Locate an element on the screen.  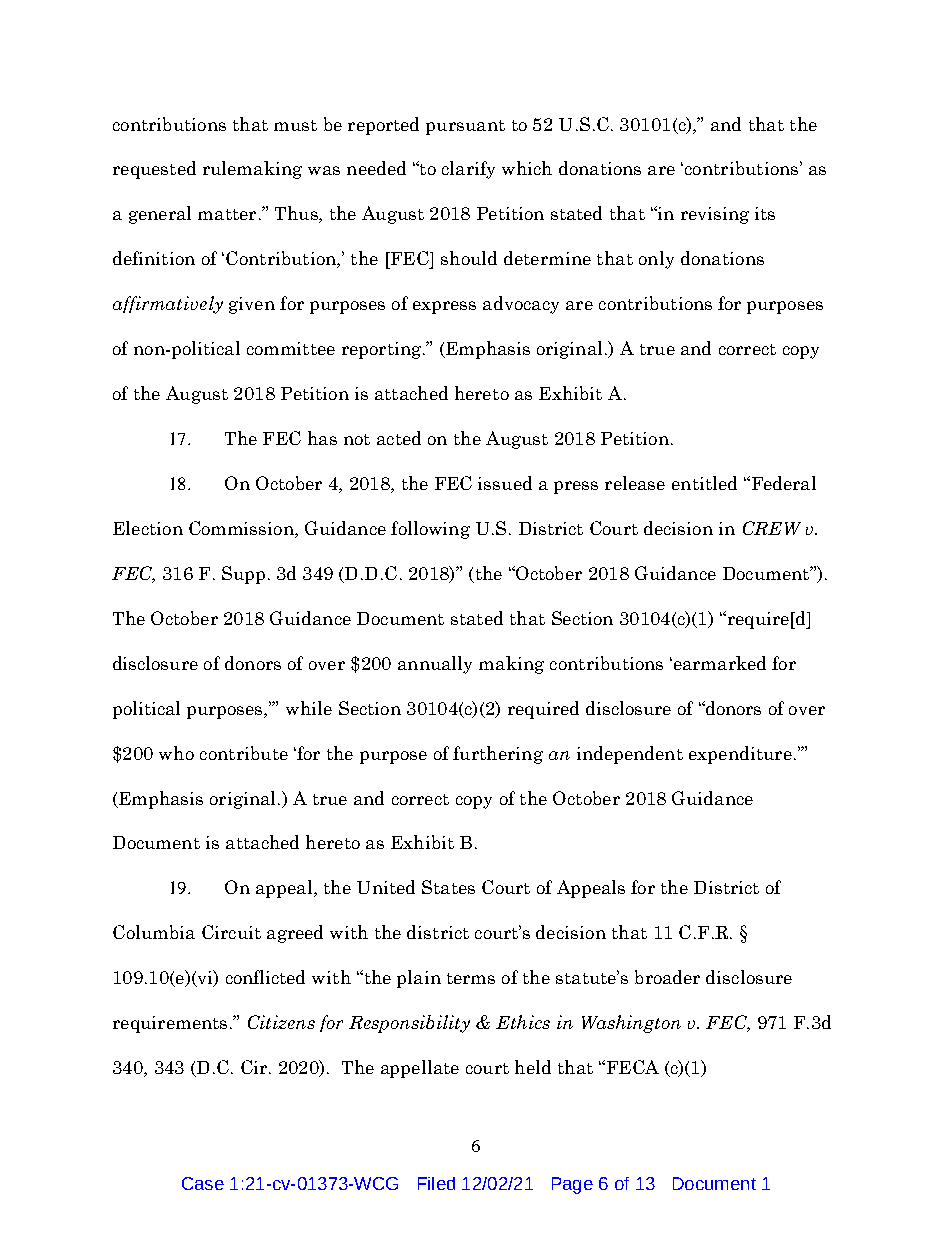
entitled is located at coordinates (704, 483).
